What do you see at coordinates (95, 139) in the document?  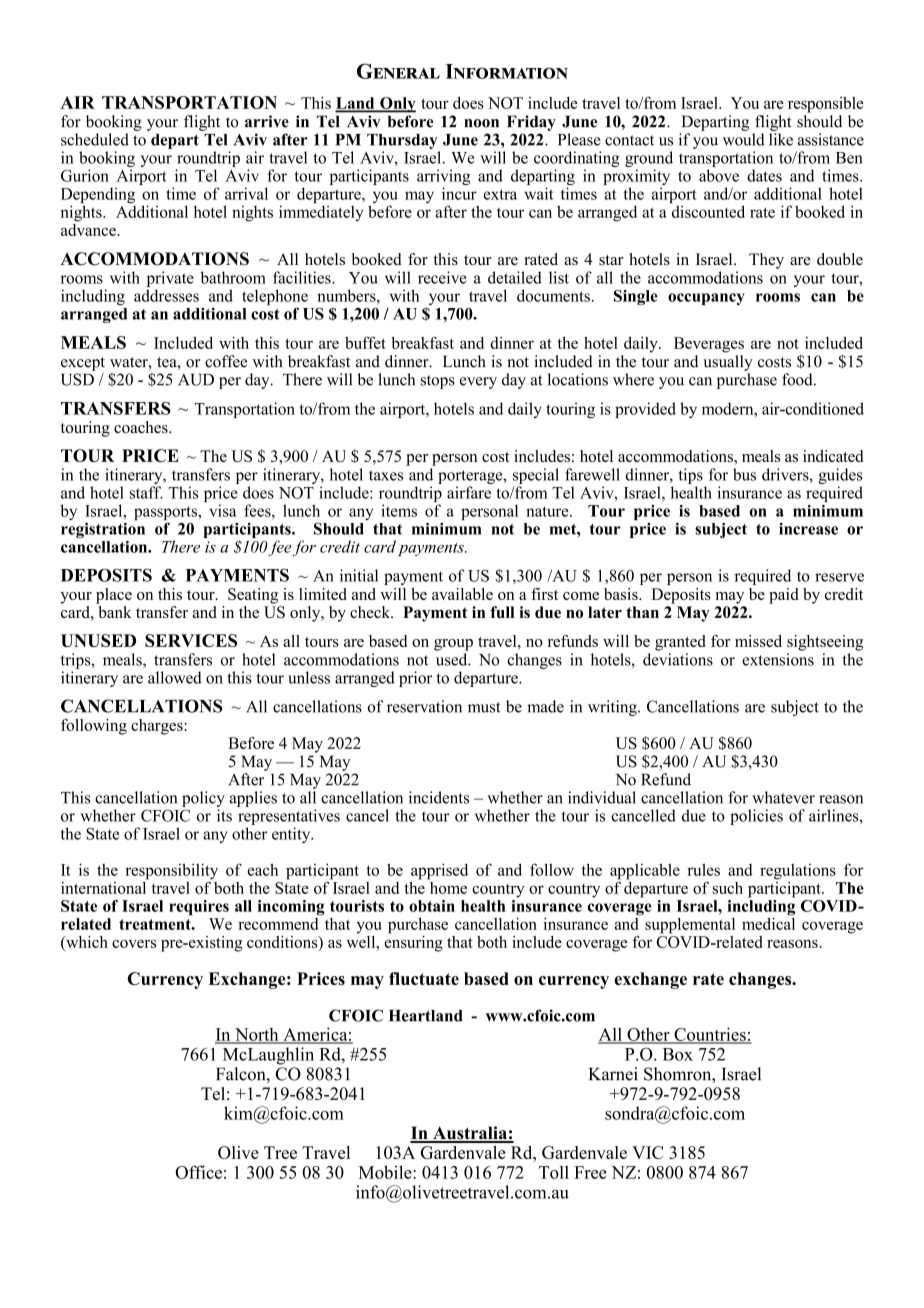 I see `scheduled` at bounding box center [95, 139].
